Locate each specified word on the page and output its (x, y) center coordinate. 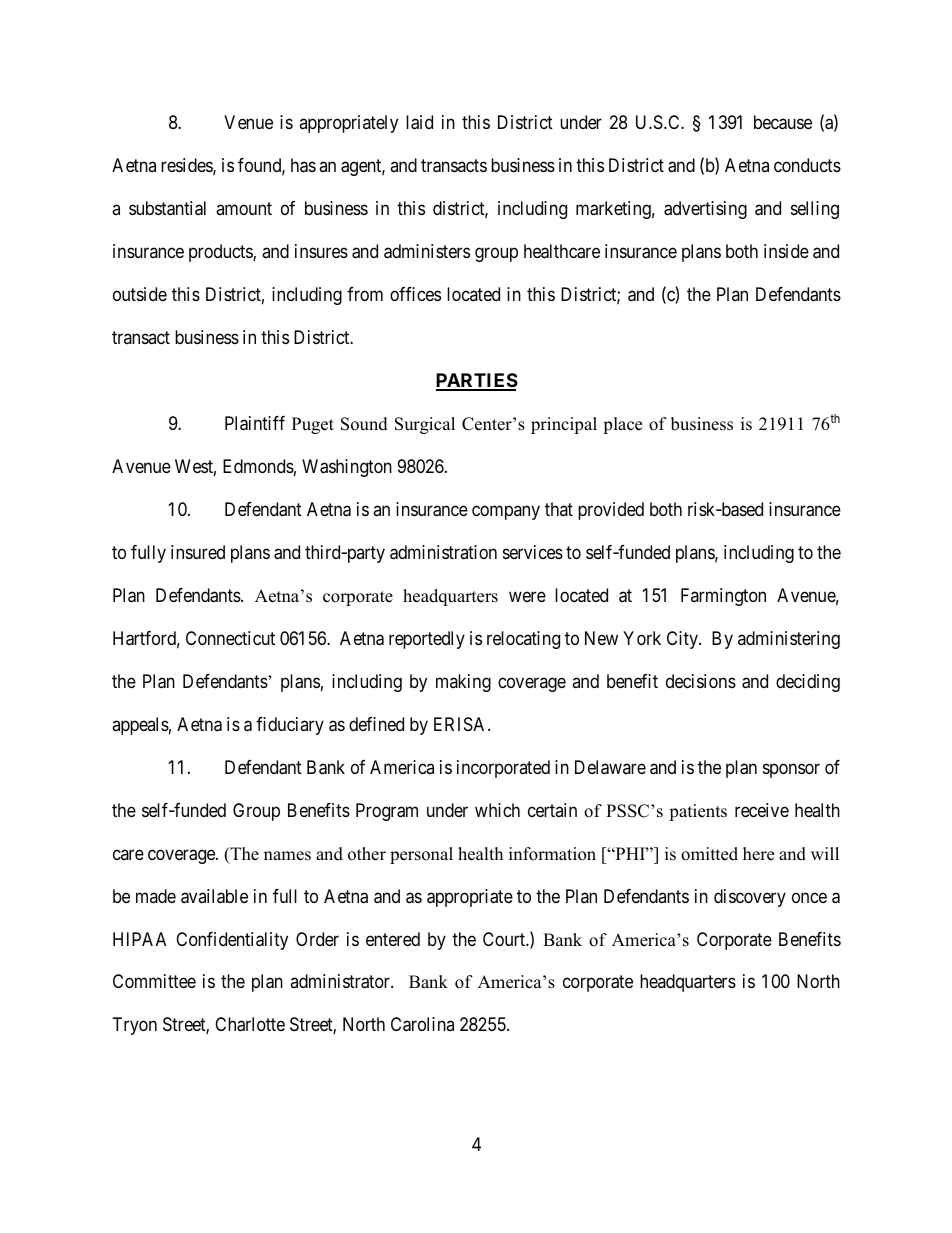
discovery (750, 898)
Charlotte (250, 1024)
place (622, 425)
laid (419, 122)
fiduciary (290, 726)
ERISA (461, 724)
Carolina (422, 1024)
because (783, 122)
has (303, 165)
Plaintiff (255, 423)
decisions (701, 681)
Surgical (425, 425)
